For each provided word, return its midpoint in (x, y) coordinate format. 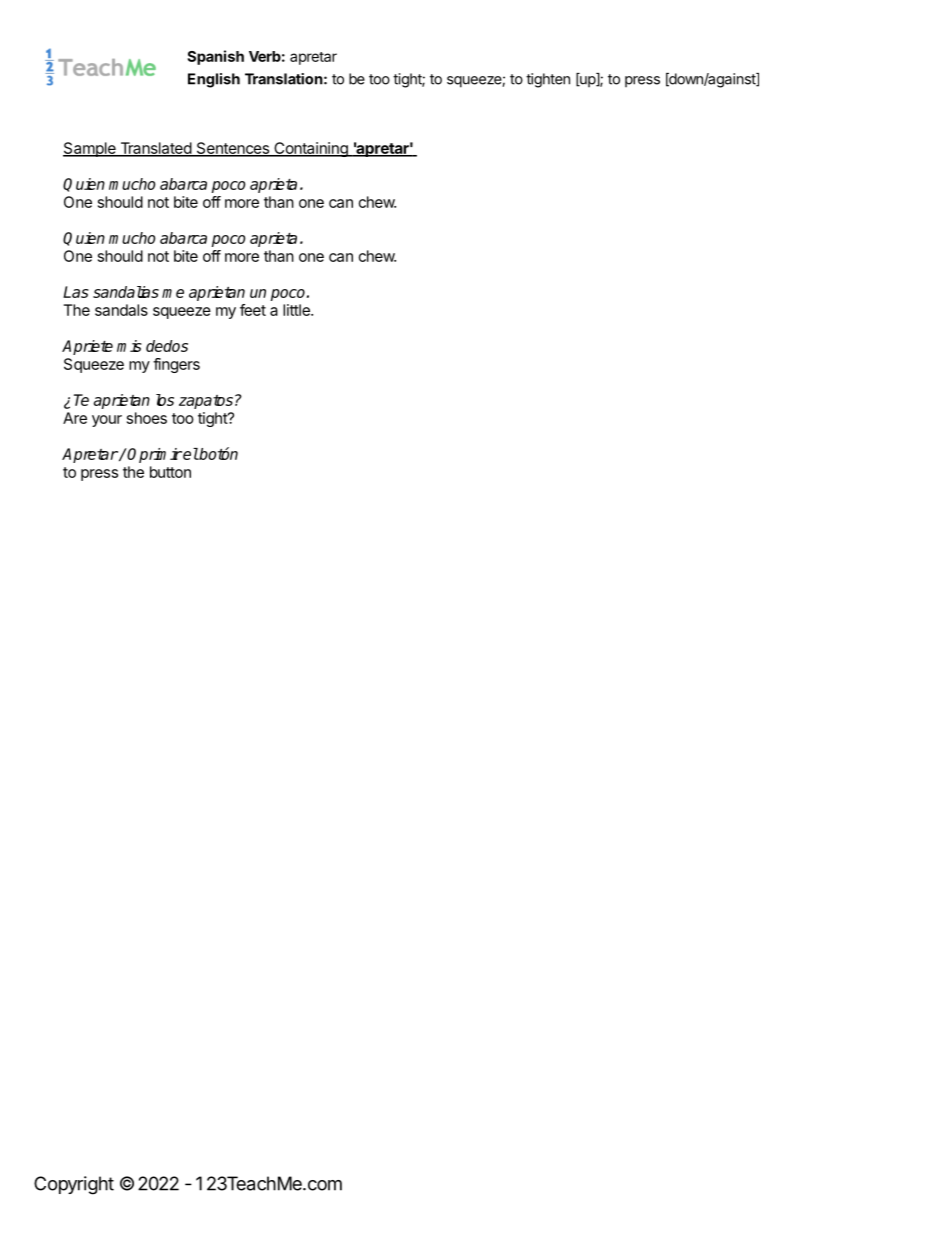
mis (129, 346)
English (214, 80)
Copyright (74, 1185)
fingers (176, 365)
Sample (90, 149)
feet (253, 310)
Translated (155, 149)
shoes (147, 418)
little (297, 310)
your (107, 421)
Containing (311, 149)
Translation (284, 79)
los (165, 400)
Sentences (232, 149)
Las (76, 292)
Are (75, 418)
